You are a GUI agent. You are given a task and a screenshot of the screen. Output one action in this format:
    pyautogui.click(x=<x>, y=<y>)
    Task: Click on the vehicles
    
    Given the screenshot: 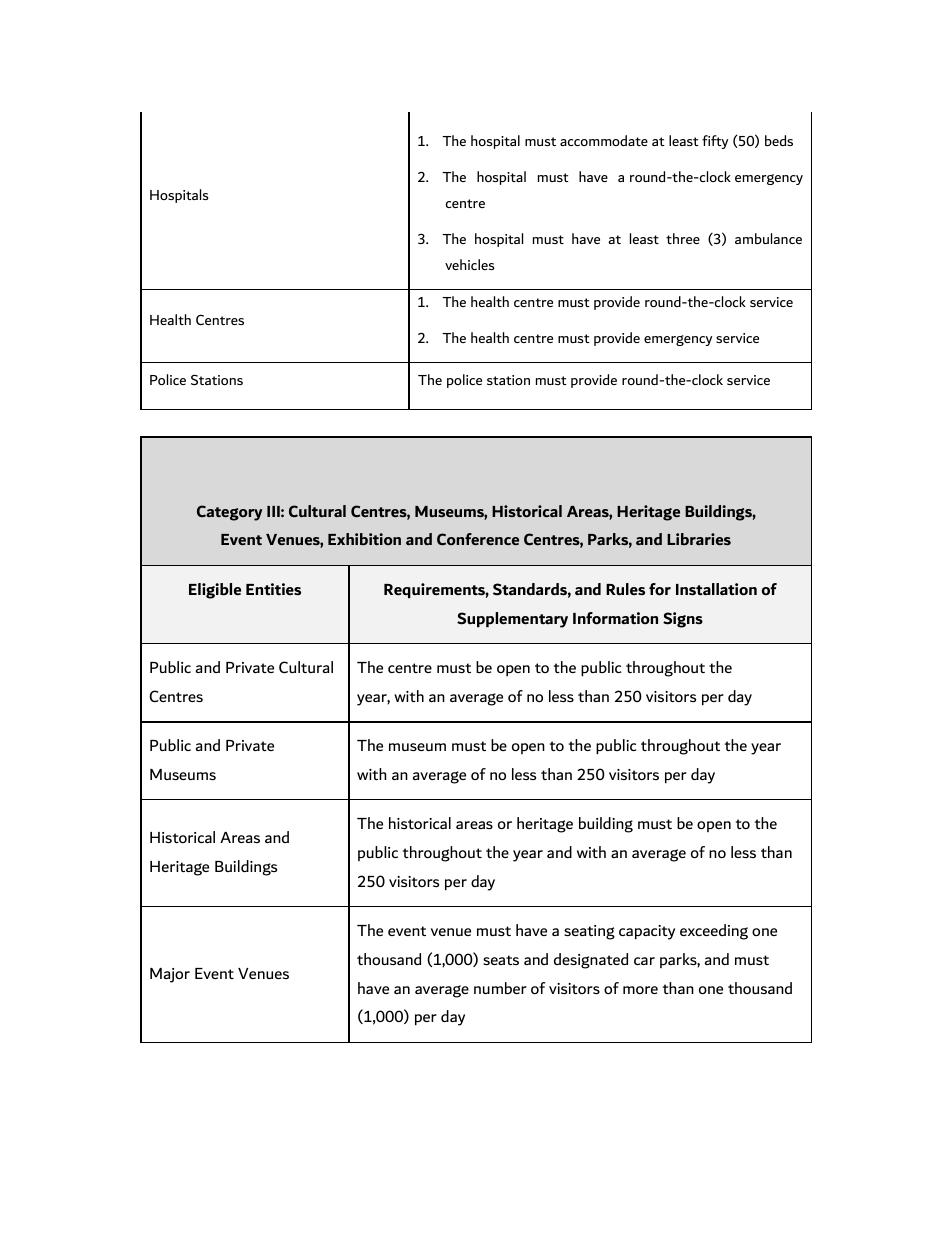 What is the action you would take?
    pyautogui.click(x=470, y=264)
